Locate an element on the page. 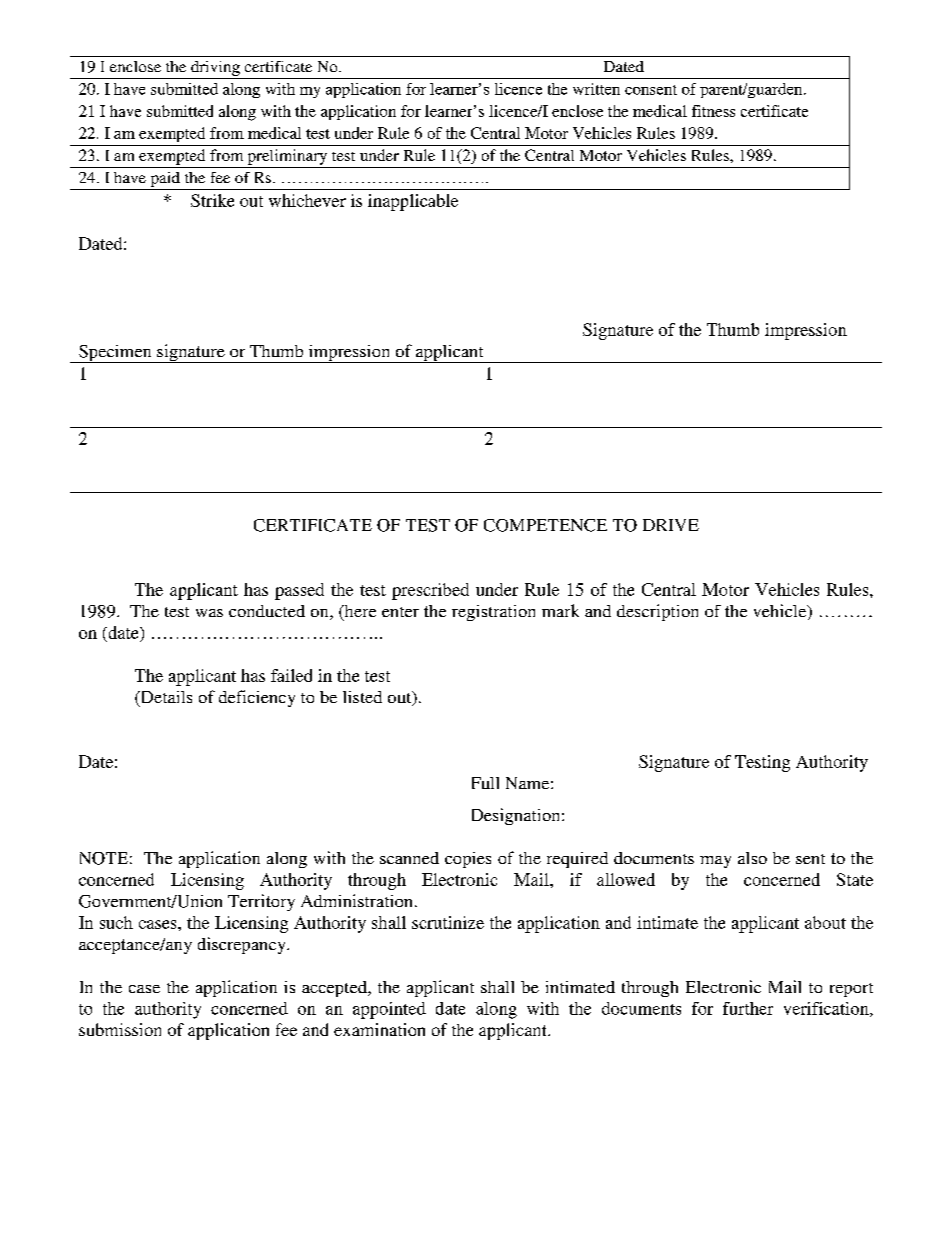  Full is located at coordinates (485, 783).
